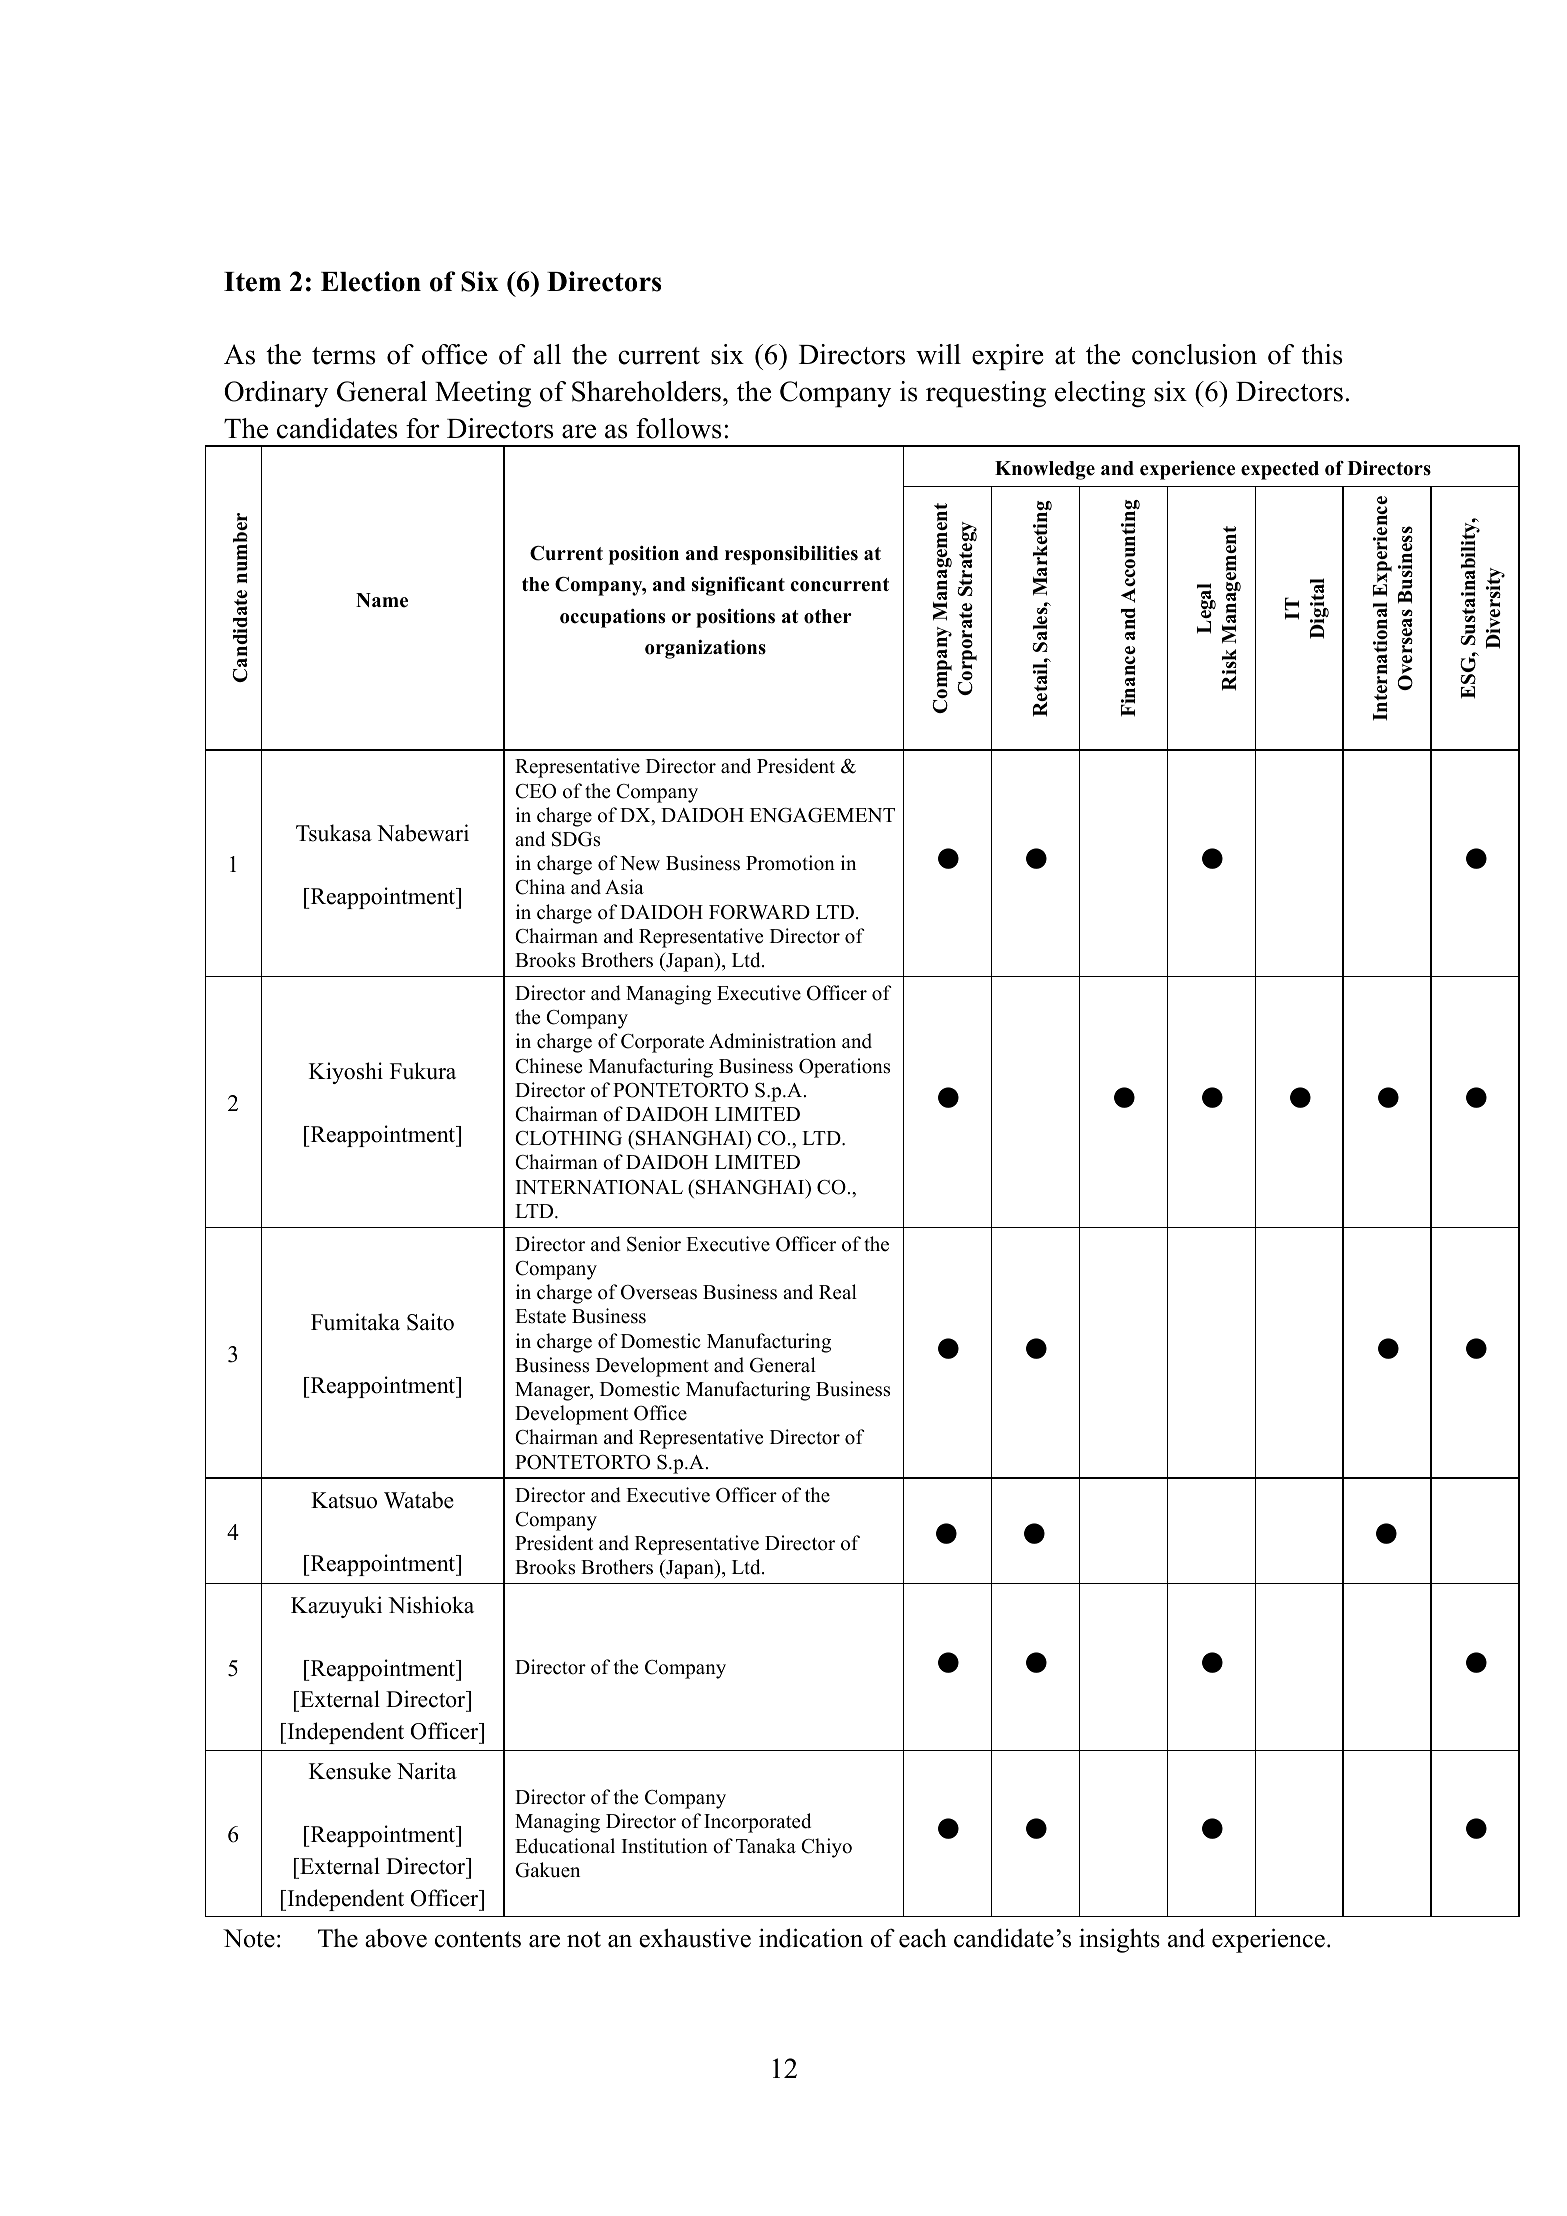 The height and width of the screenshot is (2216, 1567). I want to click on Operations, so click(844, 1068).
